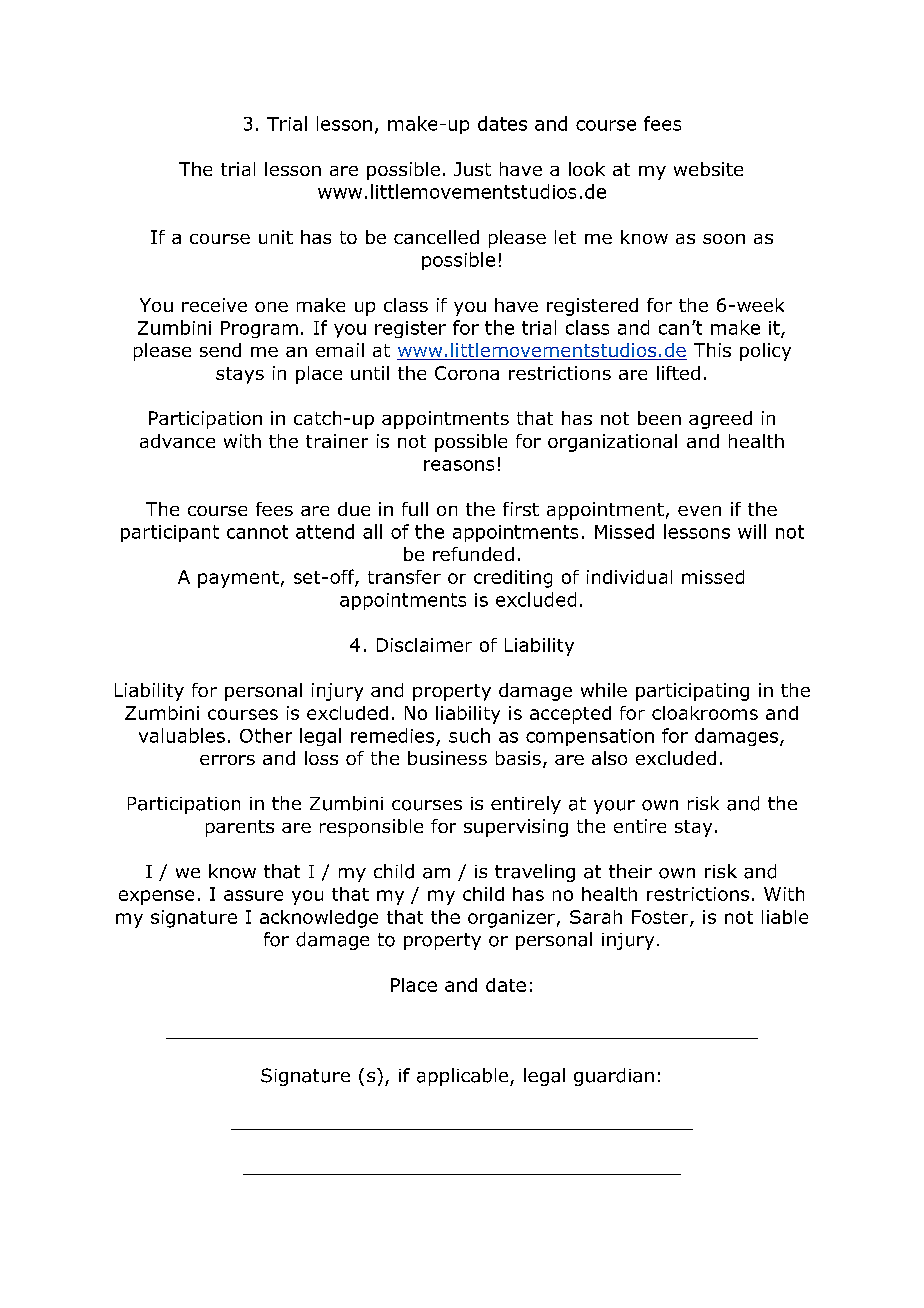 The width and height of the document is (924, 1308). Describe the element at coordinates (464, 1077) in the document. I see `applicable` at that location.
